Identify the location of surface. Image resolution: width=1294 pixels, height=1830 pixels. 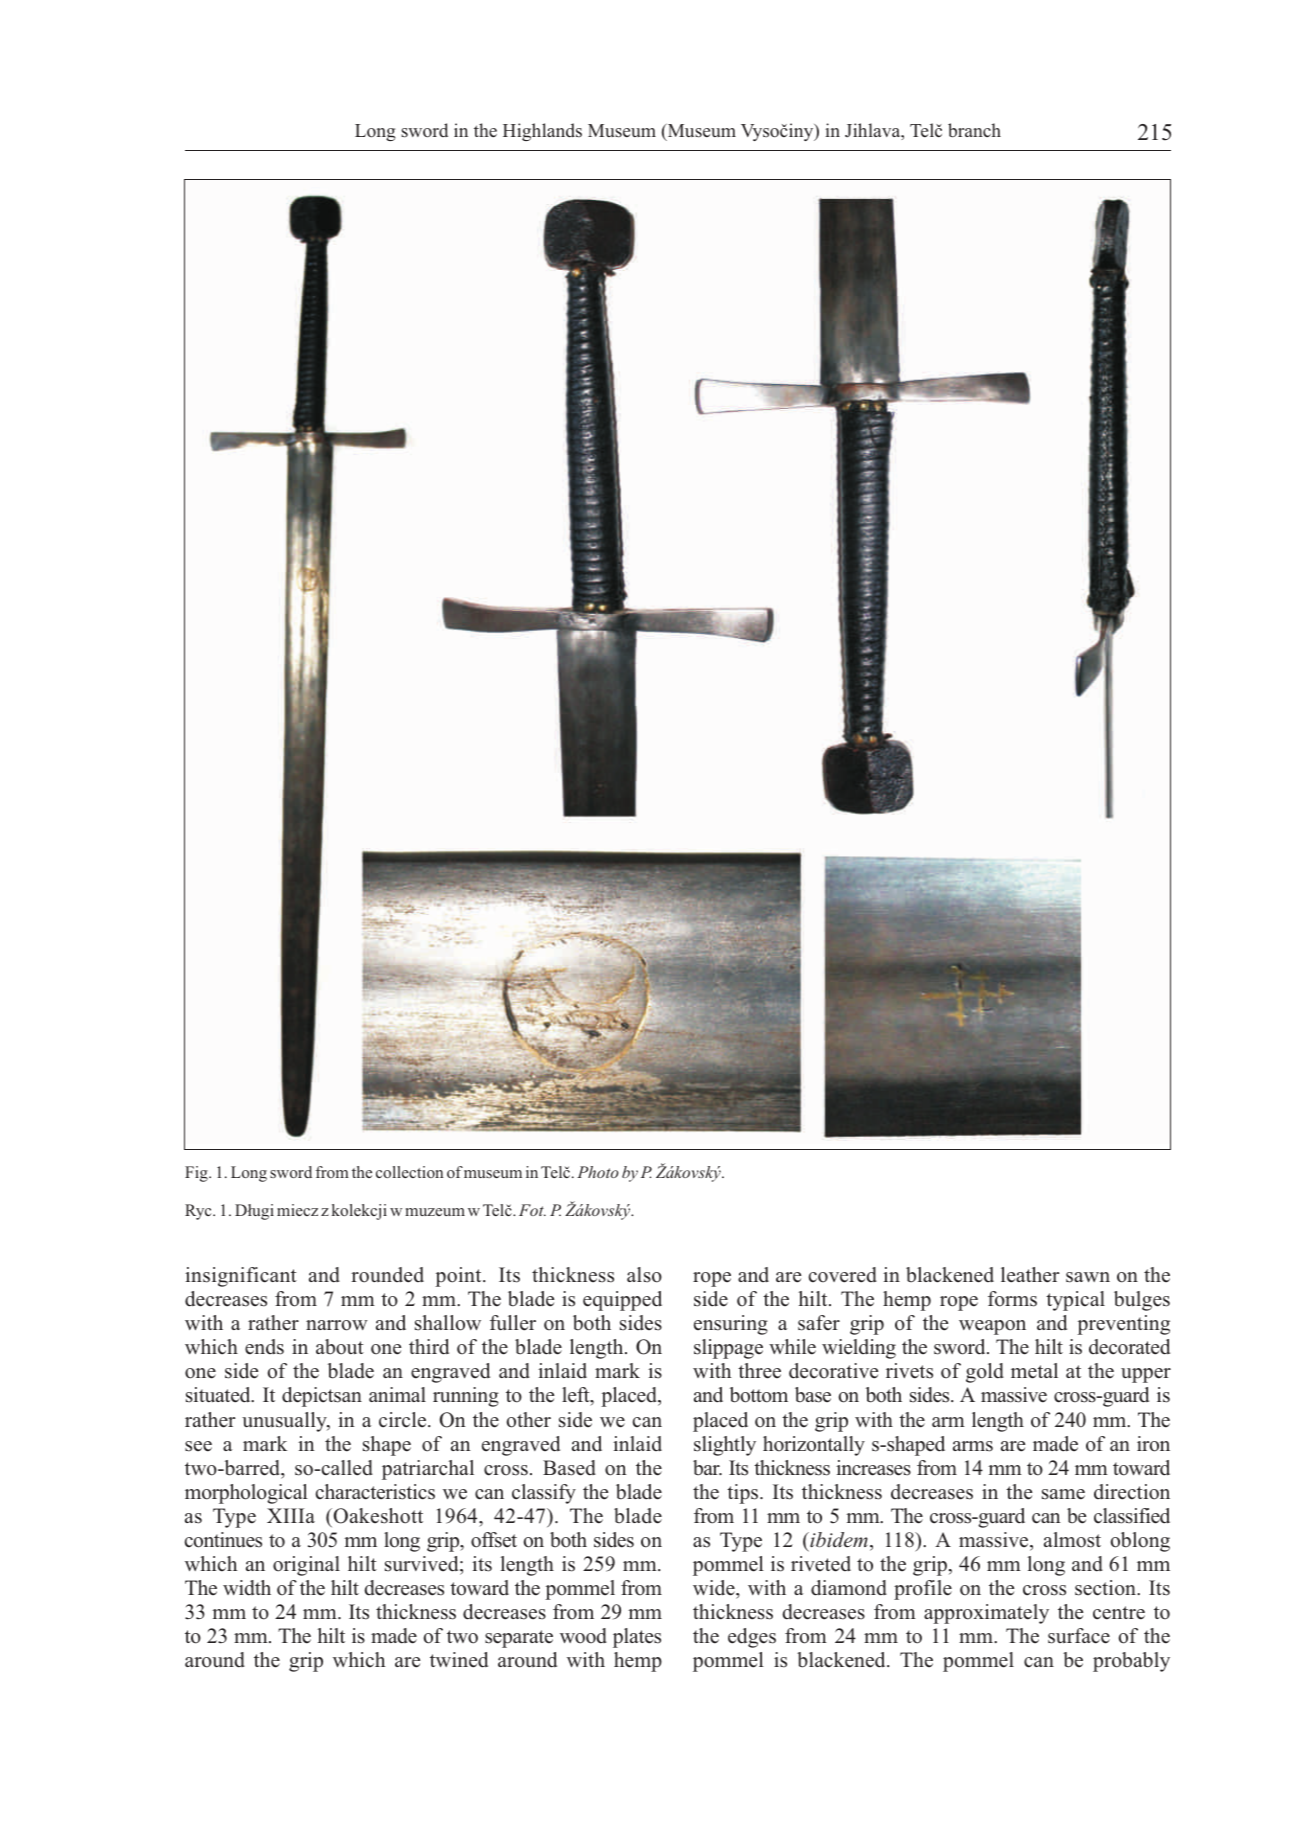
(1079, 1636).
